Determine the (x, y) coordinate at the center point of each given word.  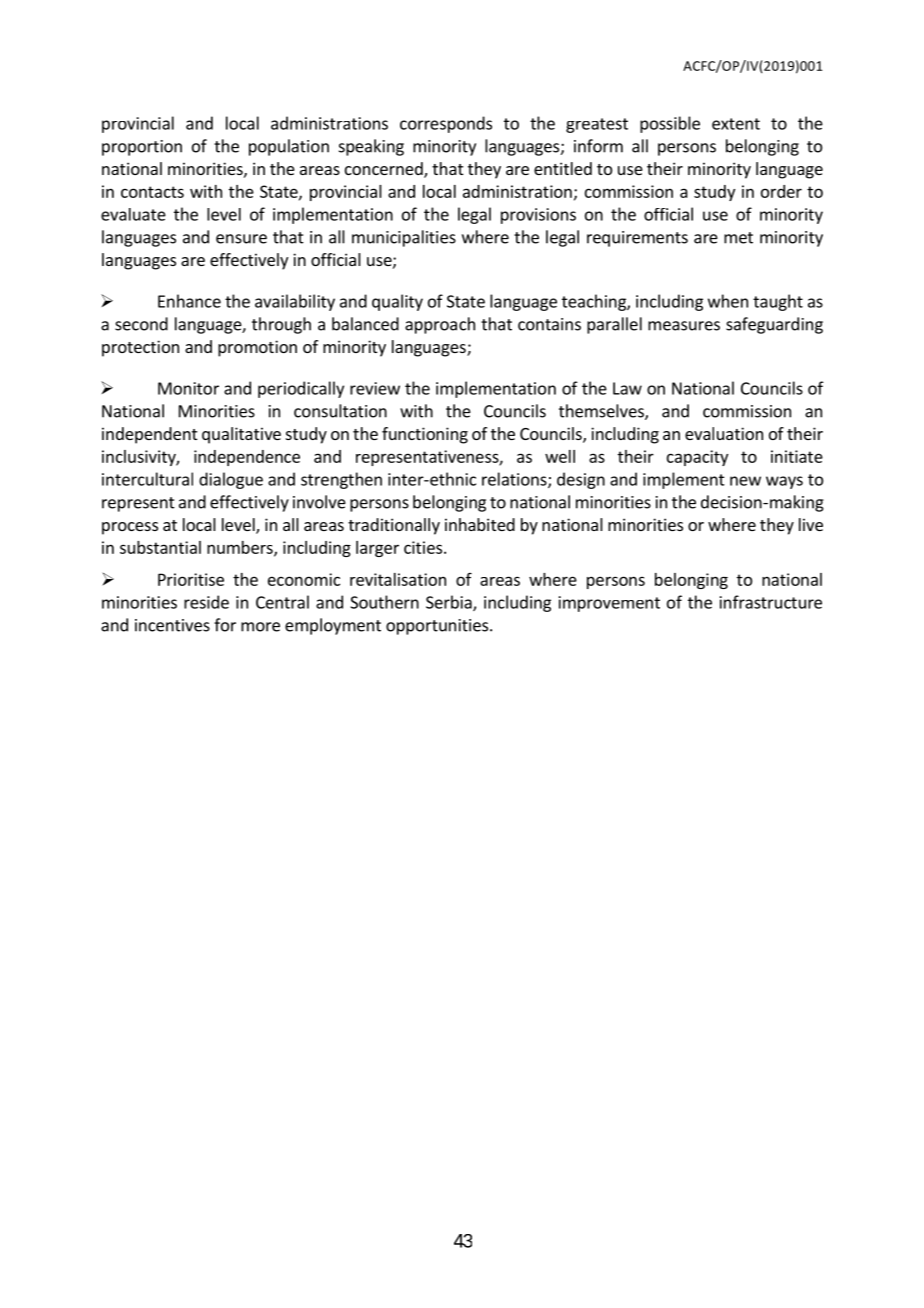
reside (206, 602)
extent (736, 124)
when (728, 301)
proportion (142, 148)
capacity (697, 458)
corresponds (446, 124)
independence (247, 458)
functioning (425, 435)
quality (397, 302)
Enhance (189, 301)
